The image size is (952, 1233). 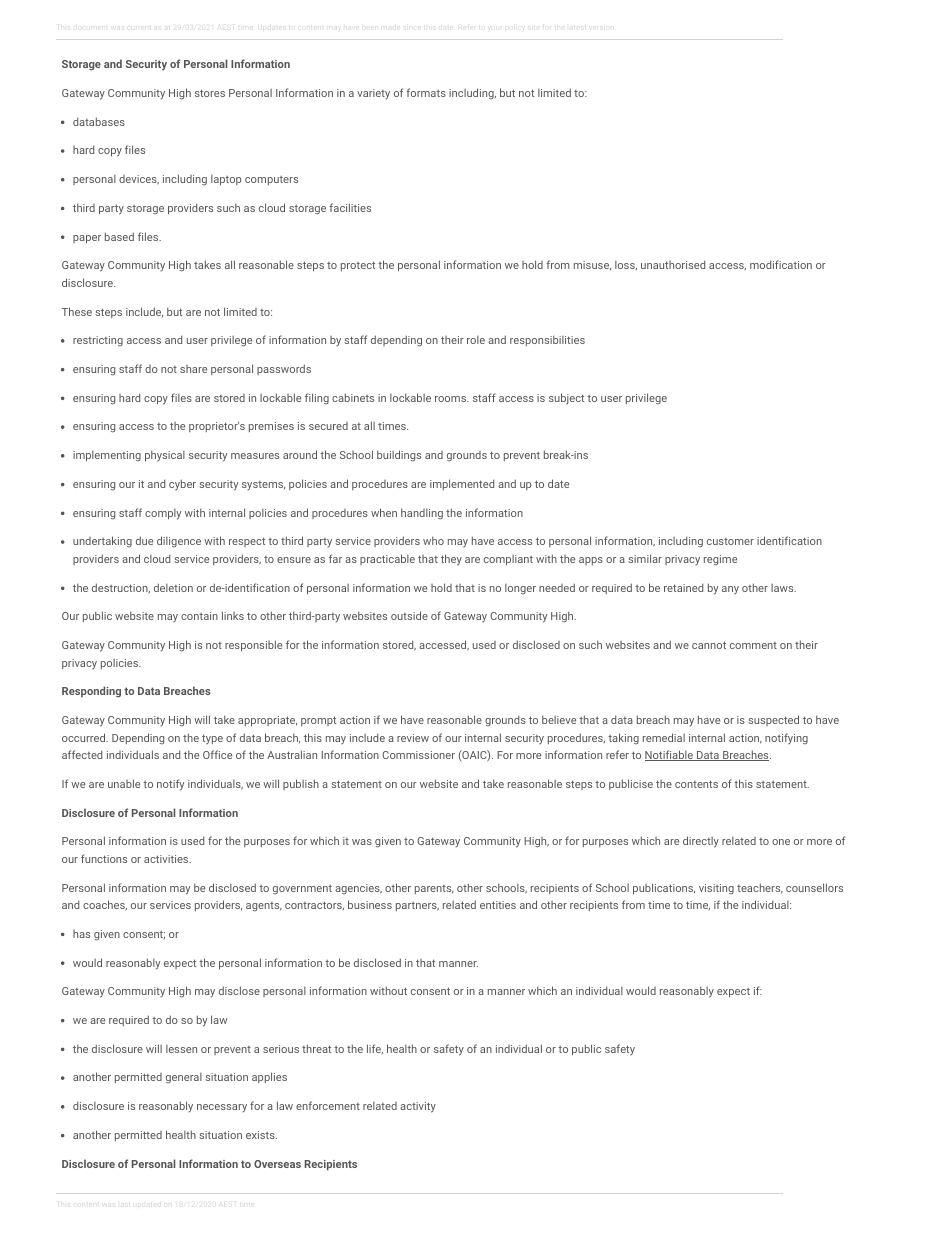 What do you see at coordinates (701, 842) in the screenshot?
I see `directly` at bounding box center [701, 842].
